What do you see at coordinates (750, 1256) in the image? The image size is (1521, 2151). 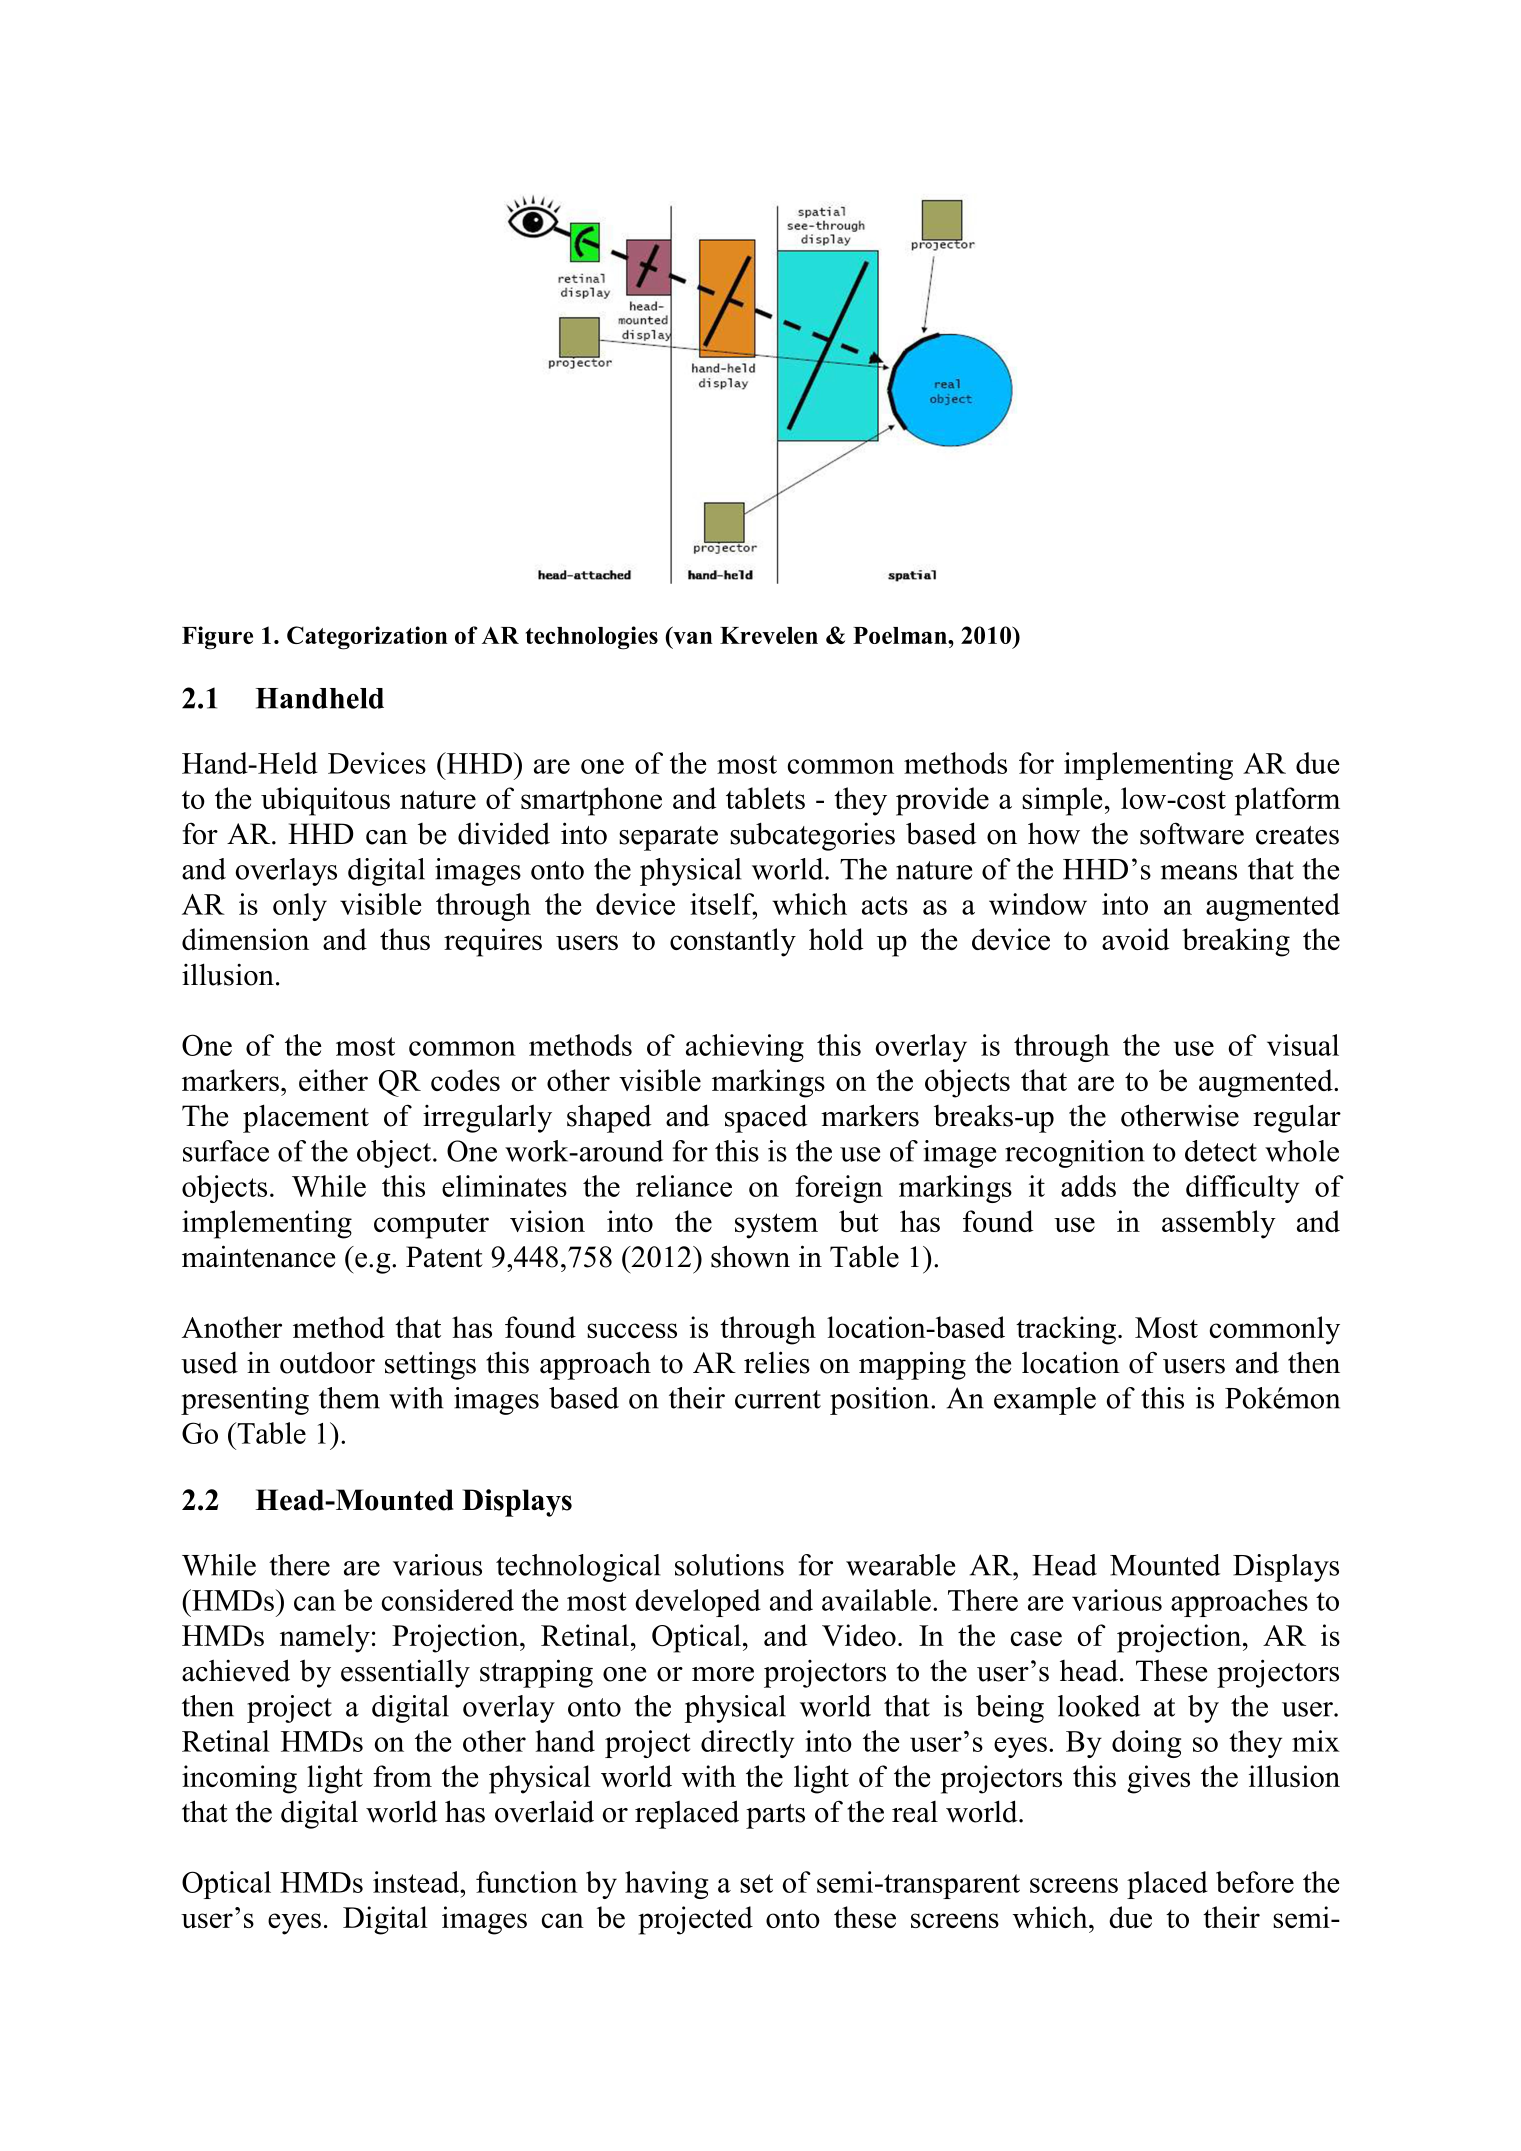 I see `shown` at bounding box center [750, 1256].
